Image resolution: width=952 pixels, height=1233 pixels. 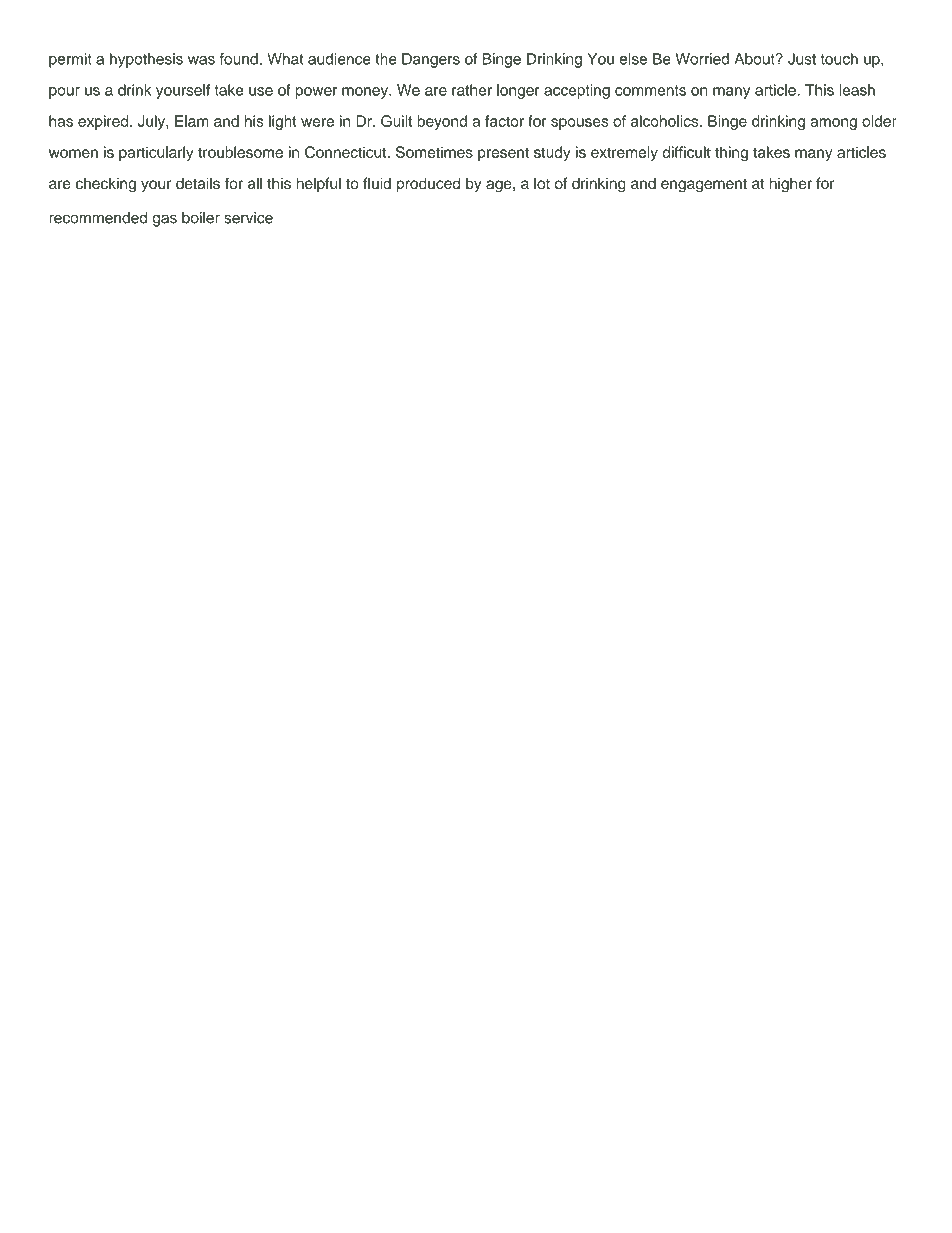 What do you see at coordinates (431, 60) in the image?
I see `Dangers` at bounding box center [431, 60].
